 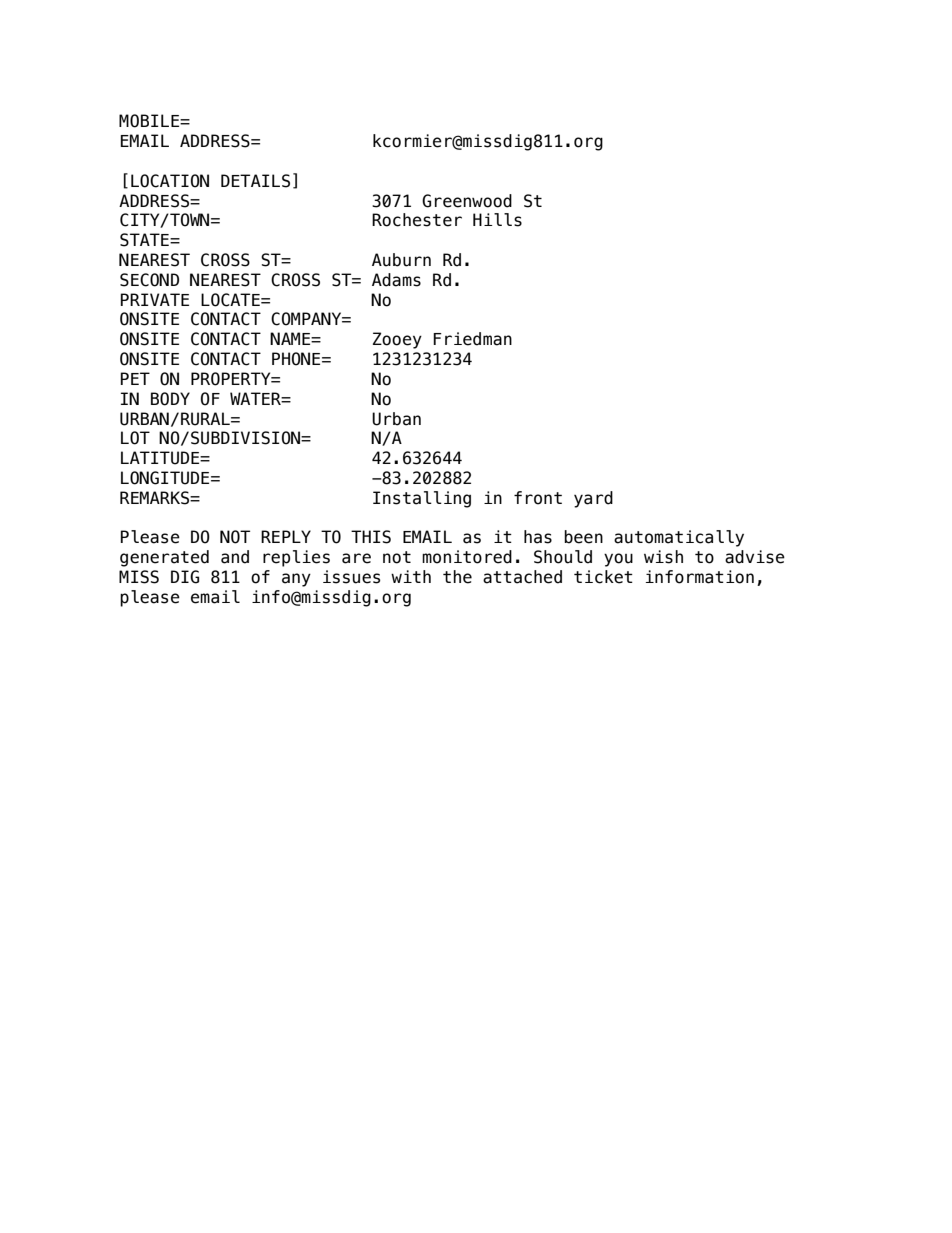 What do you see at coordinates (170, 399) in the screenshot?
I see `BODY` at bounding box center [170, 399].
